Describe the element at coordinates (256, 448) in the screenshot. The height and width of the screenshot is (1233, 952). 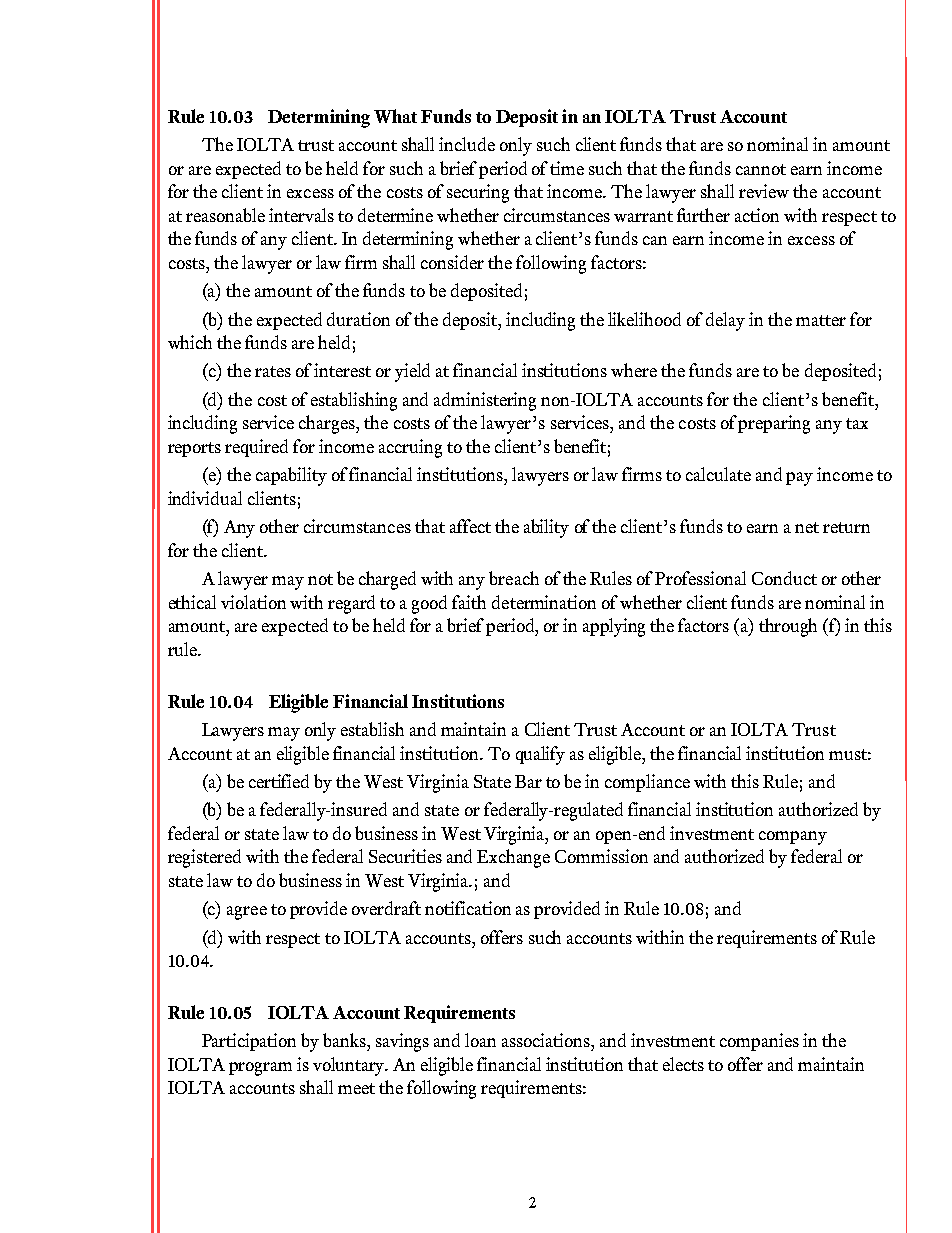
I see `required` at that location.
